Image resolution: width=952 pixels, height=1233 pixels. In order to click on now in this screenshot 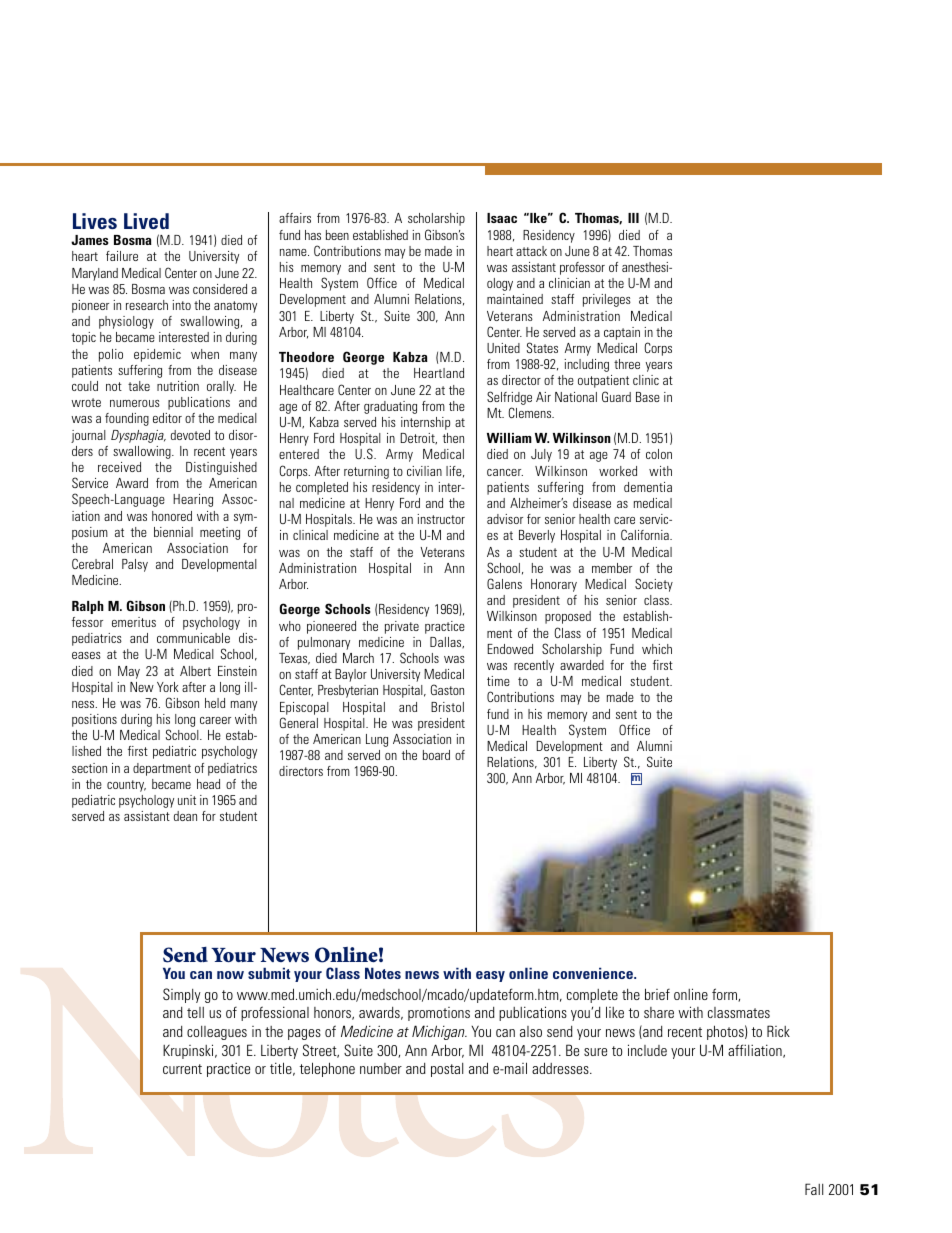, I will do `click(230, 975)`.
